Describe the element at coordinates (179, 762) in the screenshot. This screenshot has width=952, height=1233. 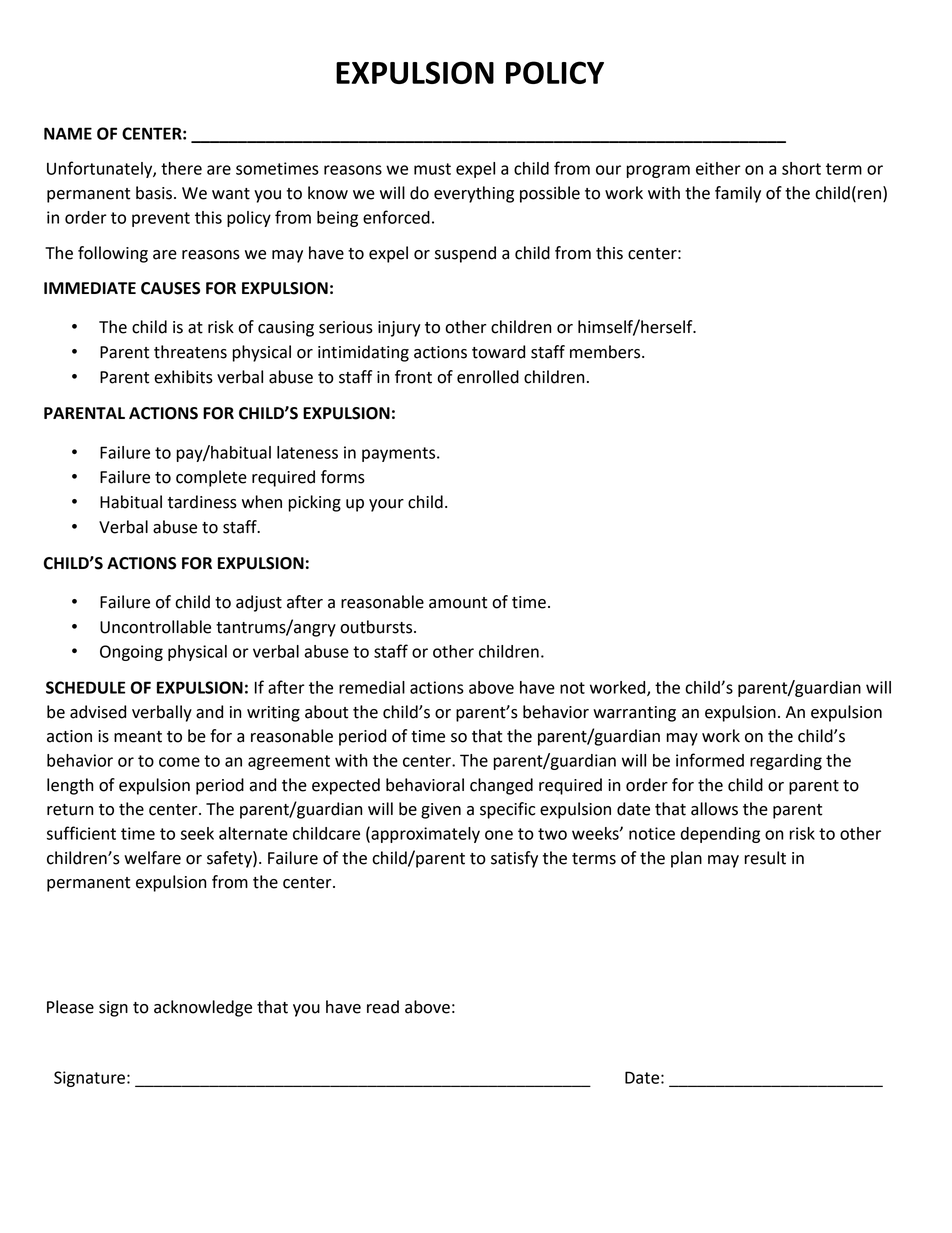
I see `come` at that location.
